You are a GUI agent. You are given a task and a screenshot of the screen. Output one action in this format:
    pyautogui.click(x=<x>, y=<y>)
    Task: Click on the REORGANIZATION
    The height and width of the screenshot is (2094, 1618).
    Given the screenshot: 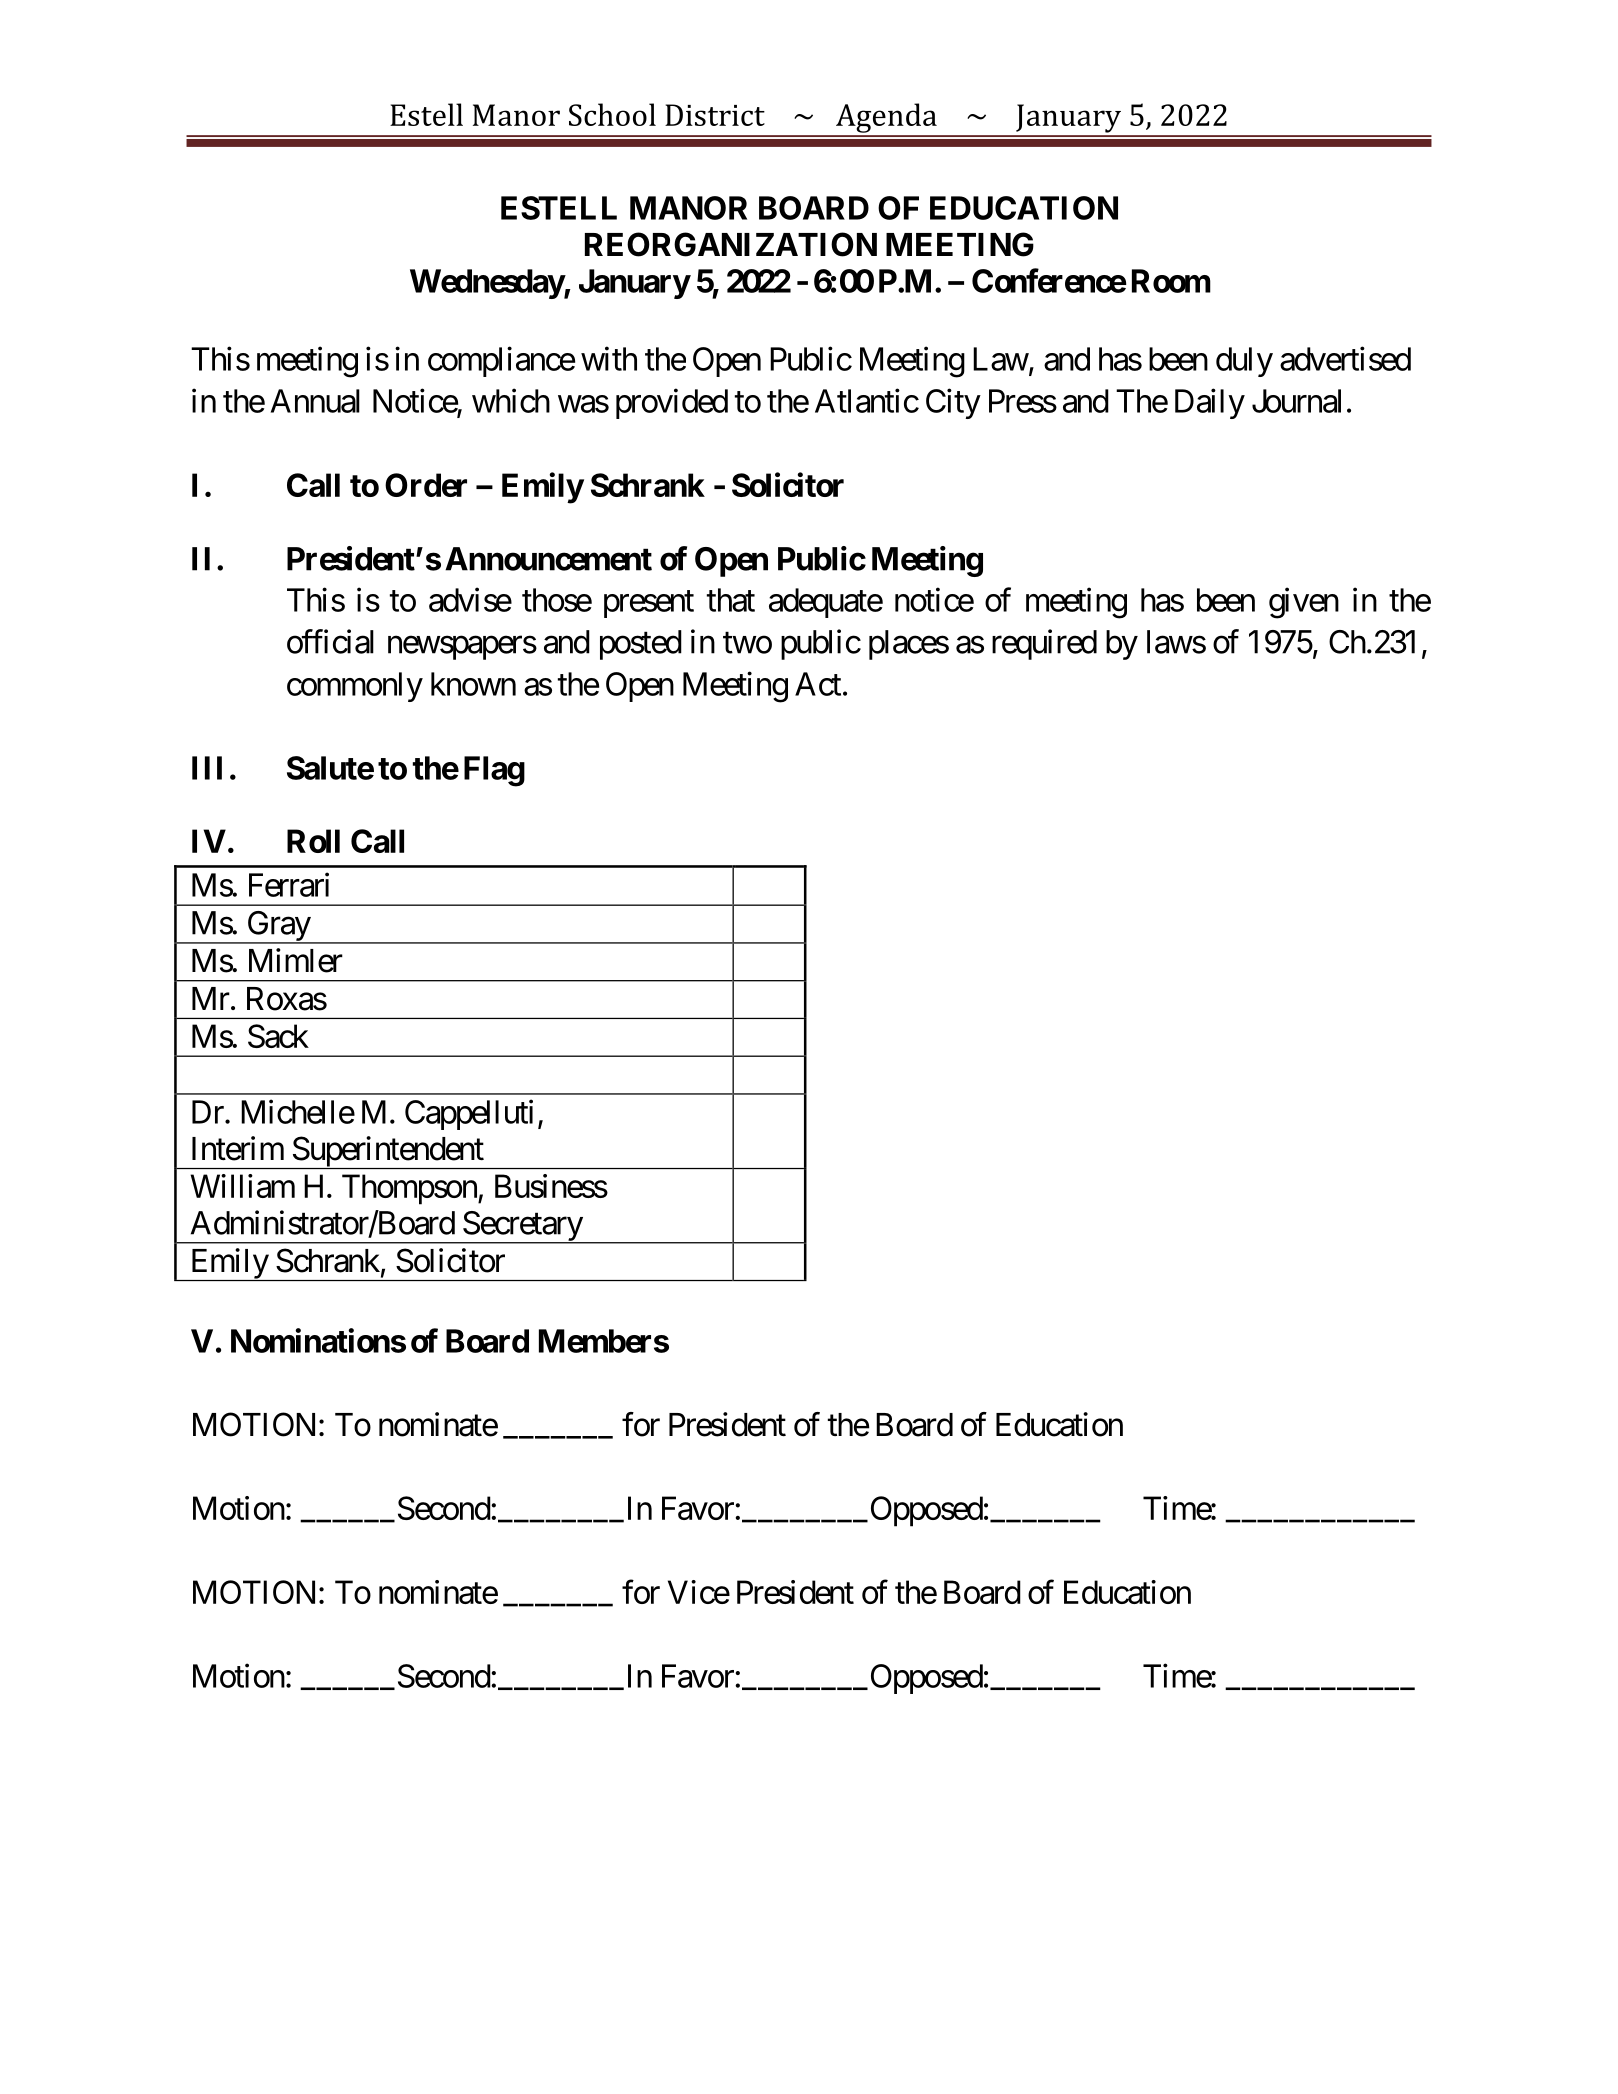 What is the action you would take?
    pyautogui.click(x=731, y=244)
